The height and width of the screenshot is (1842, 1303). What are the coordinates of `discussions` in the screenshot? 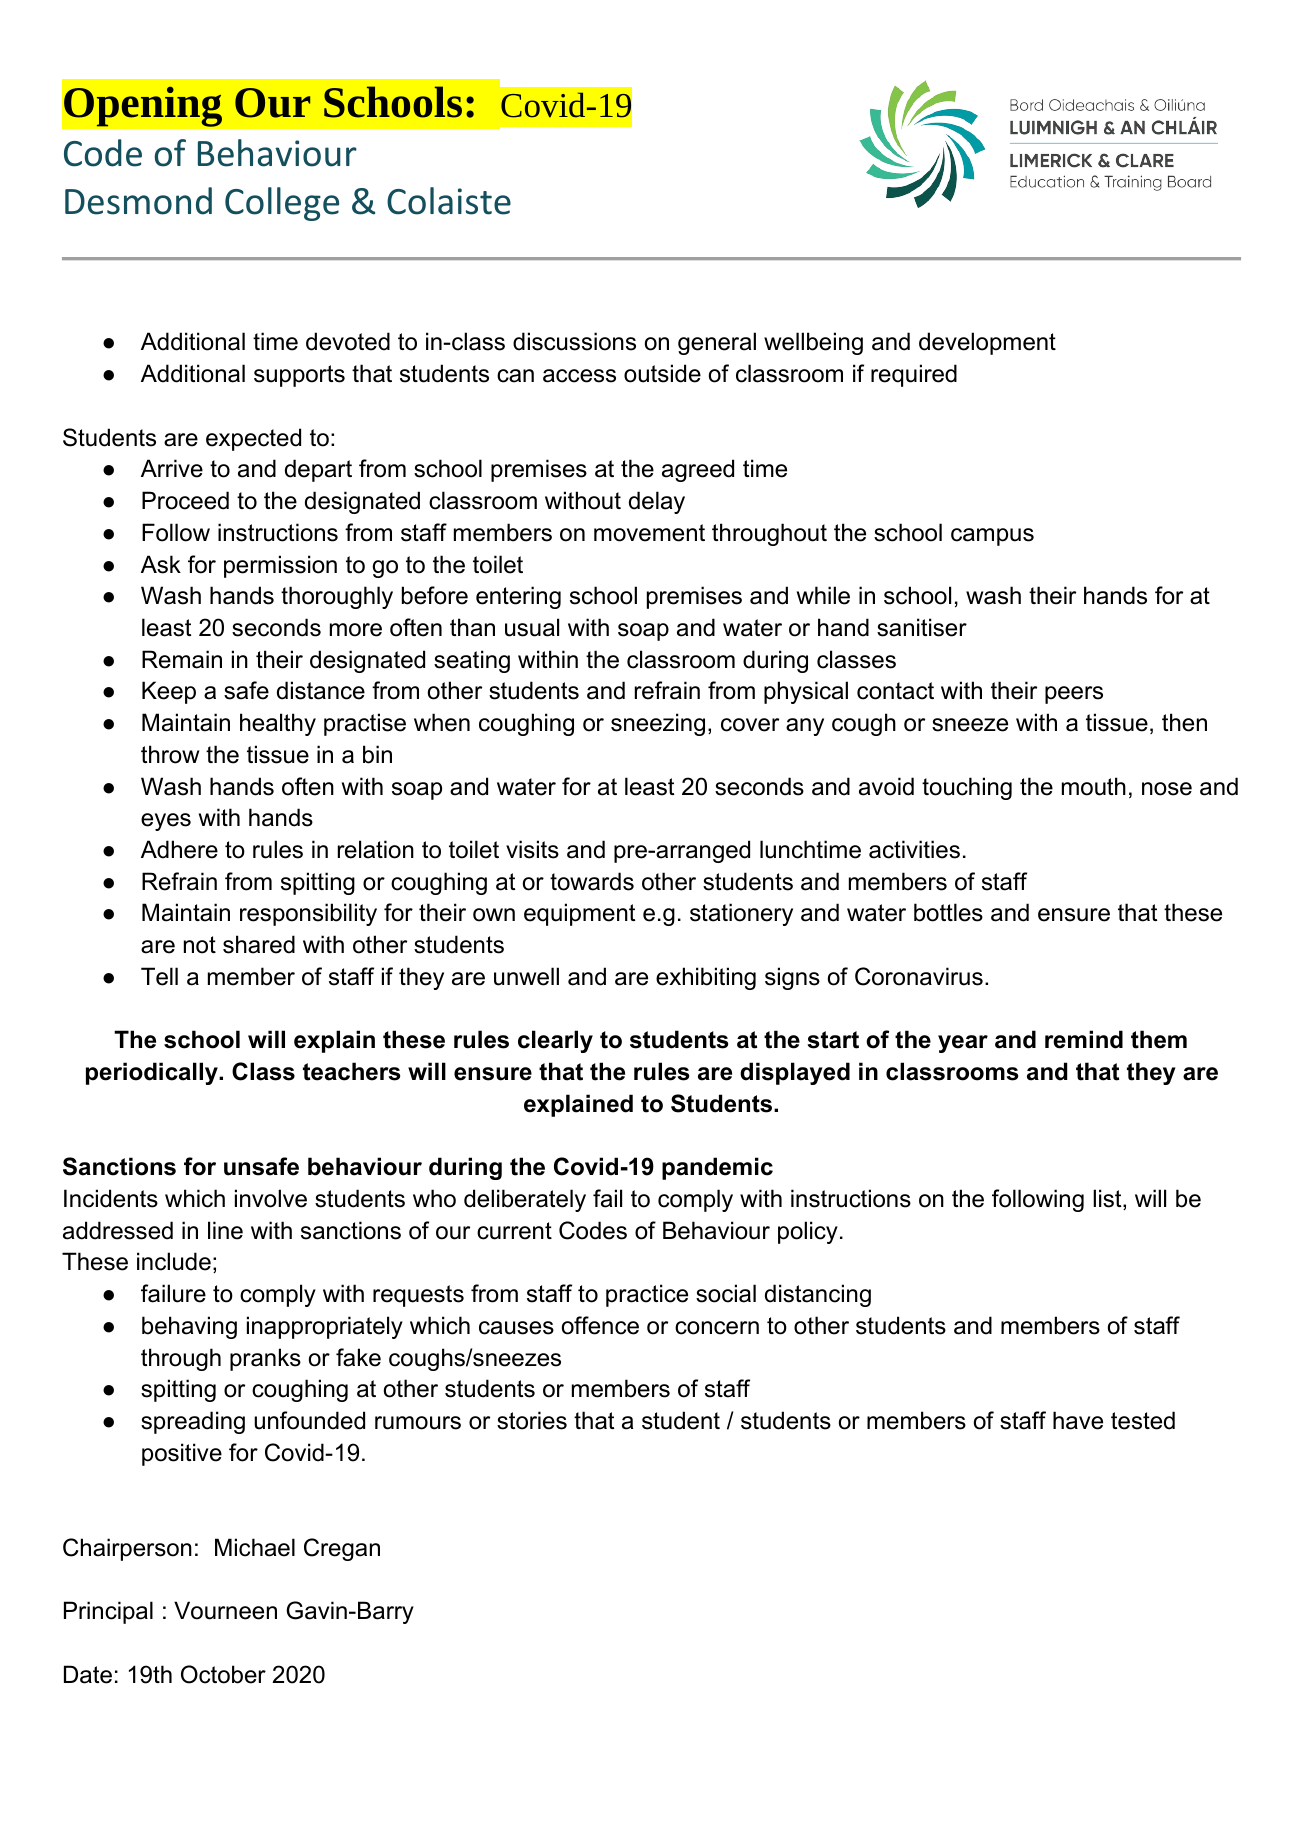 It's located at (574, 341).
